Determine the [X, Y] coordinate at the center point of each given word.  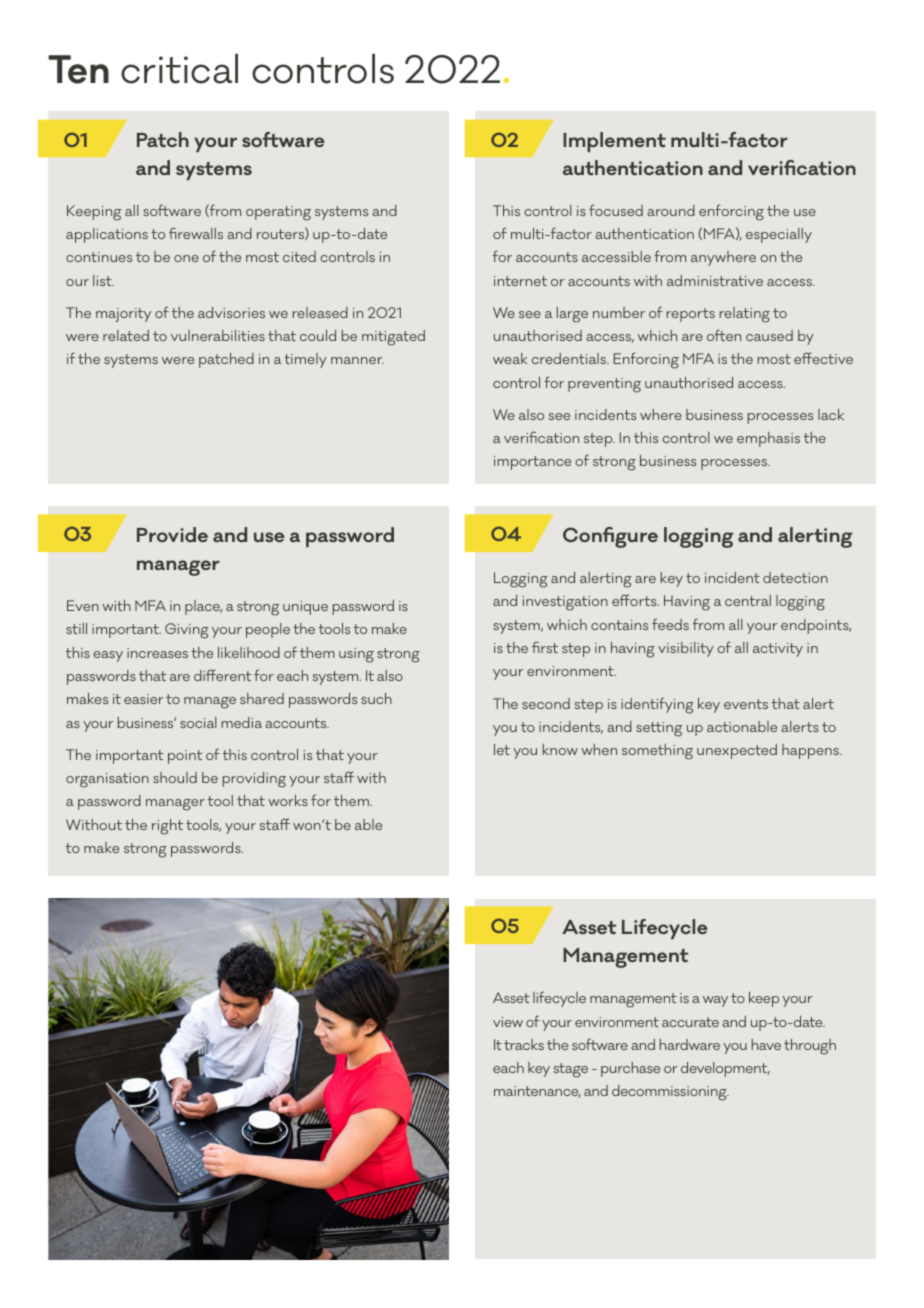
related [126, 335]
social [198, 722]
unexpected [737, 751]
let [502, 749]
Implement [614, 142]
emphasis [768, 439]
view [508, 1022]
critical [179, 69]
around [671, 210]
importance [532, 463]
